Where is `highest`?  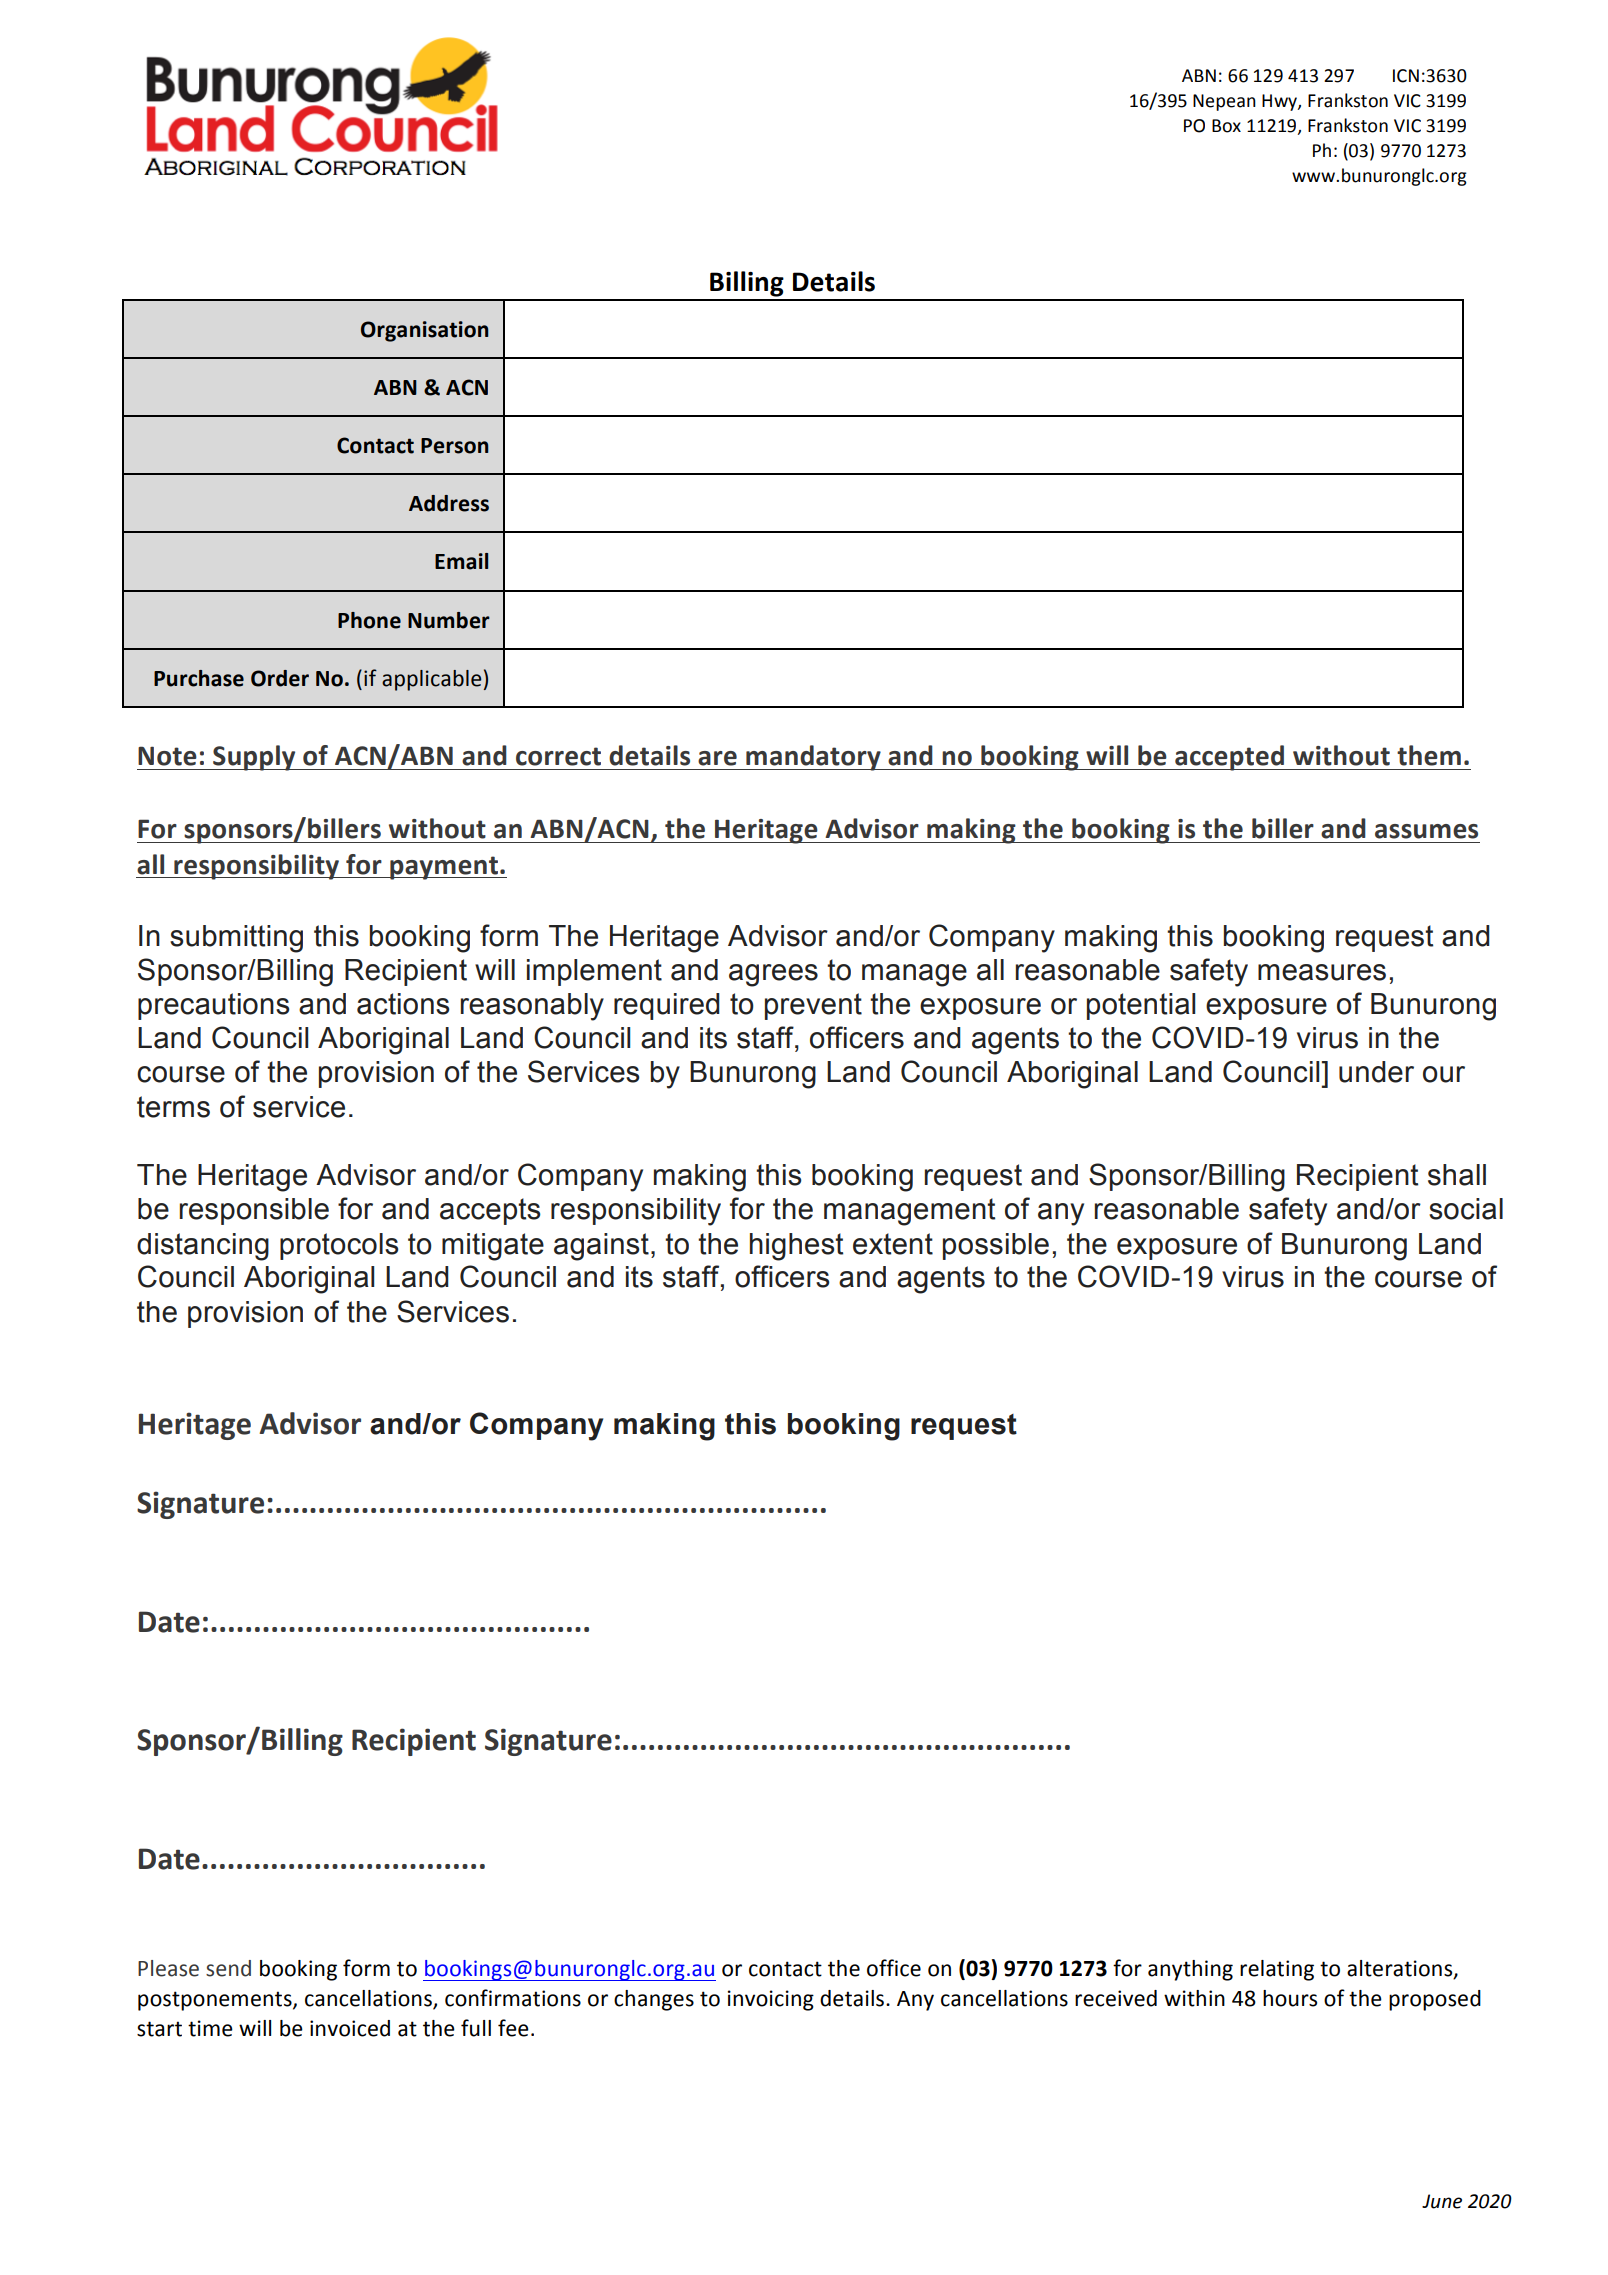
highest is located at coordinates (796, 1247).
